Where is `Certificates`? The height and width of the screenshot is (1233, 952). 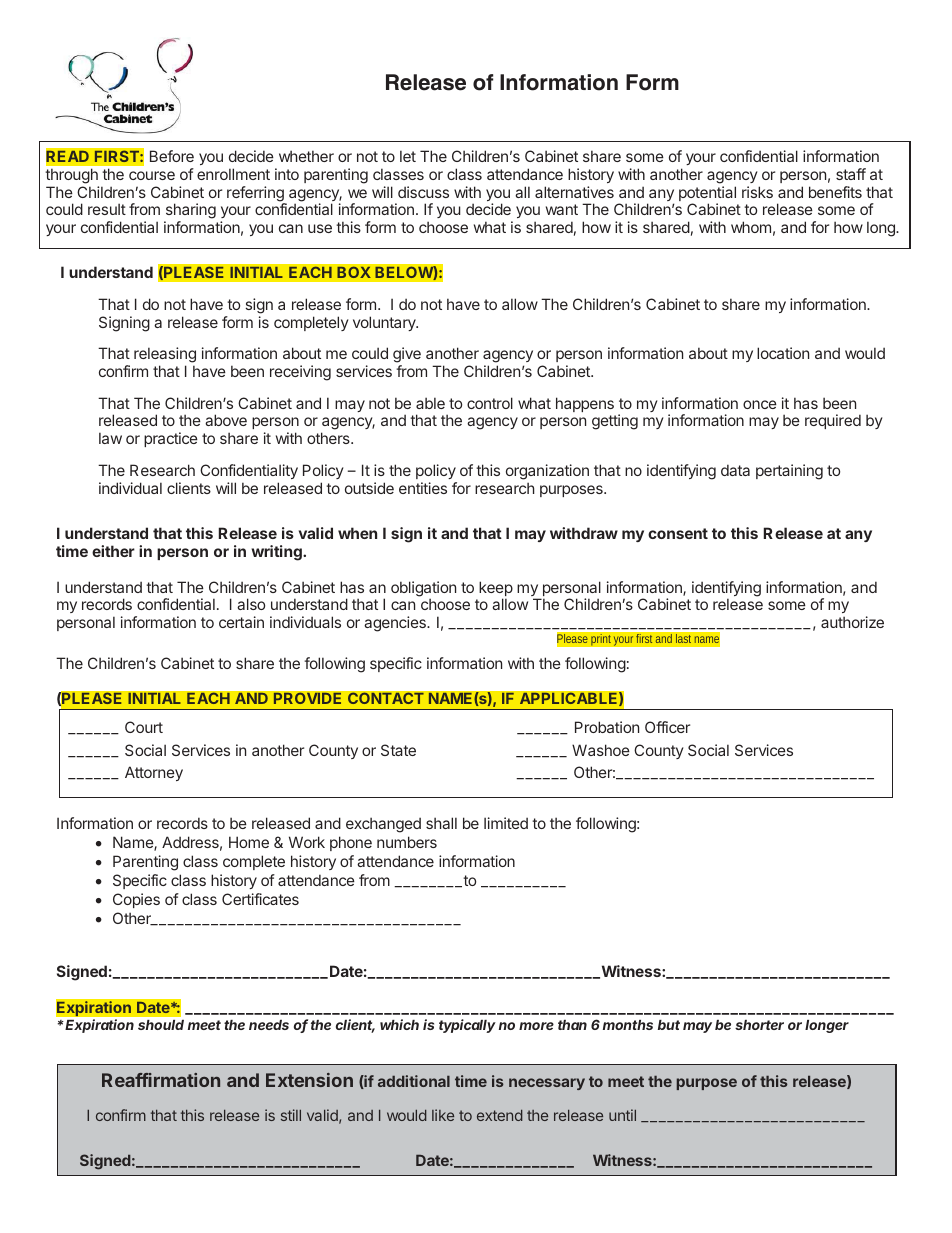
Certificates is located at coordinates (260, 899).
